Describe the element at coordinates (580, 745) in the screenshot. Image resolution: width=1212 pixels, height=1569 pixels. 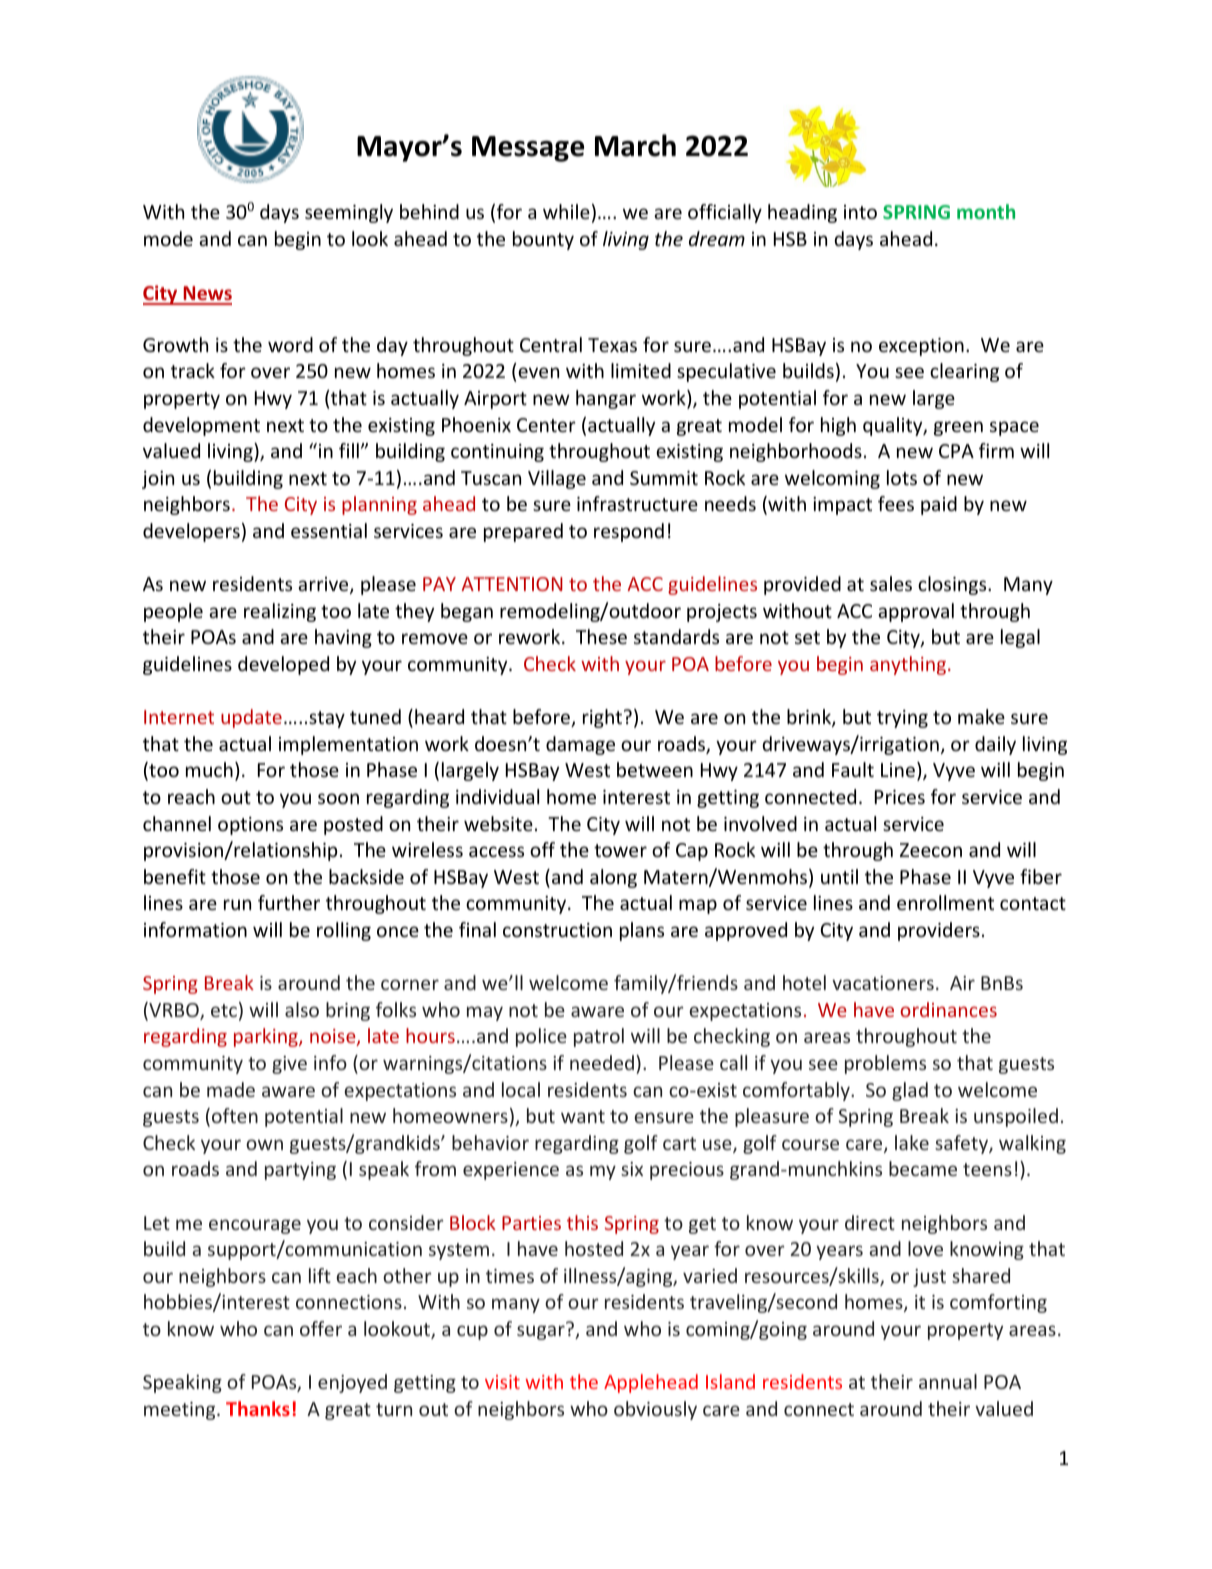
I see `damage` at that location.
